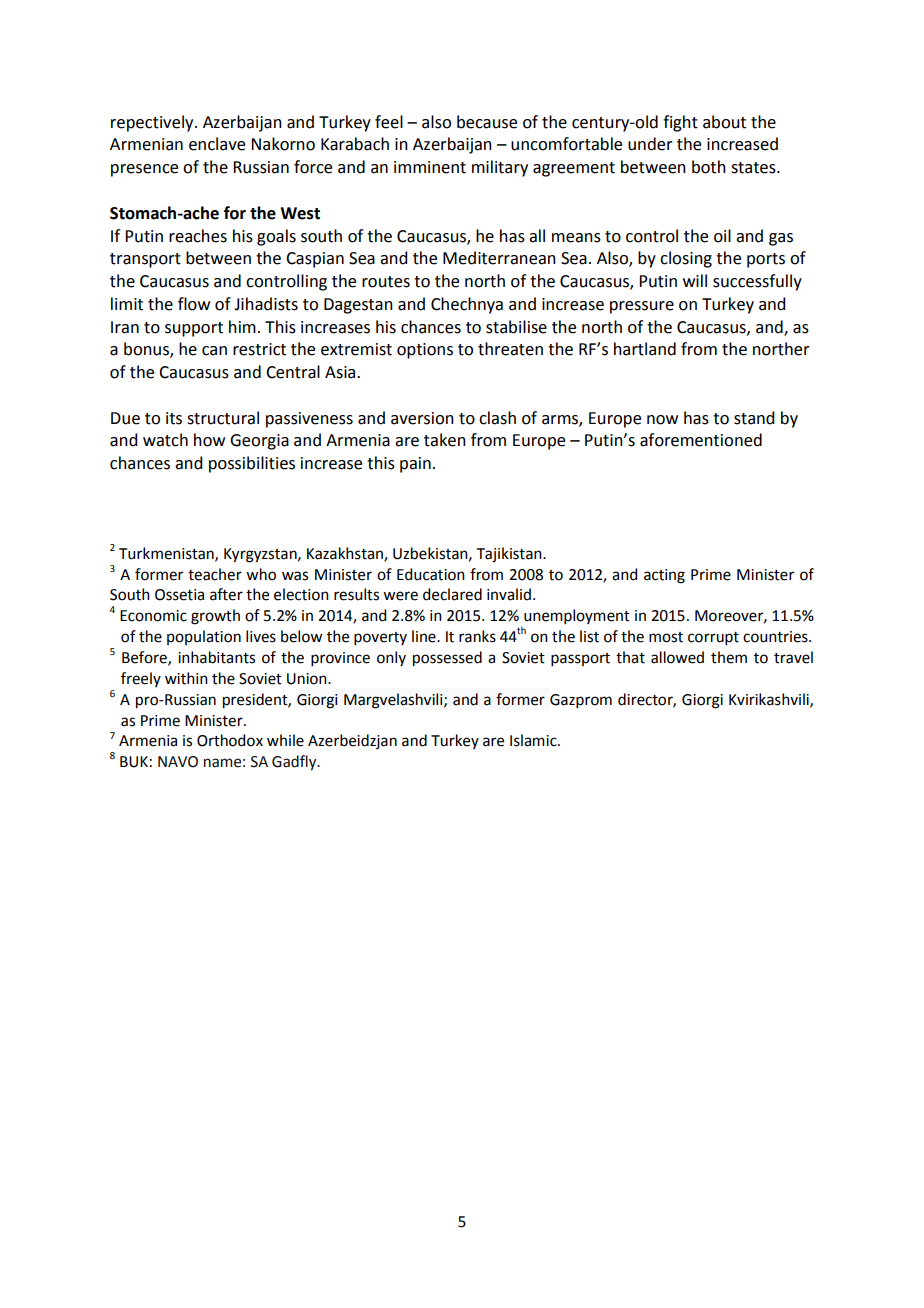  I want to click on after, so click(226, 594).
